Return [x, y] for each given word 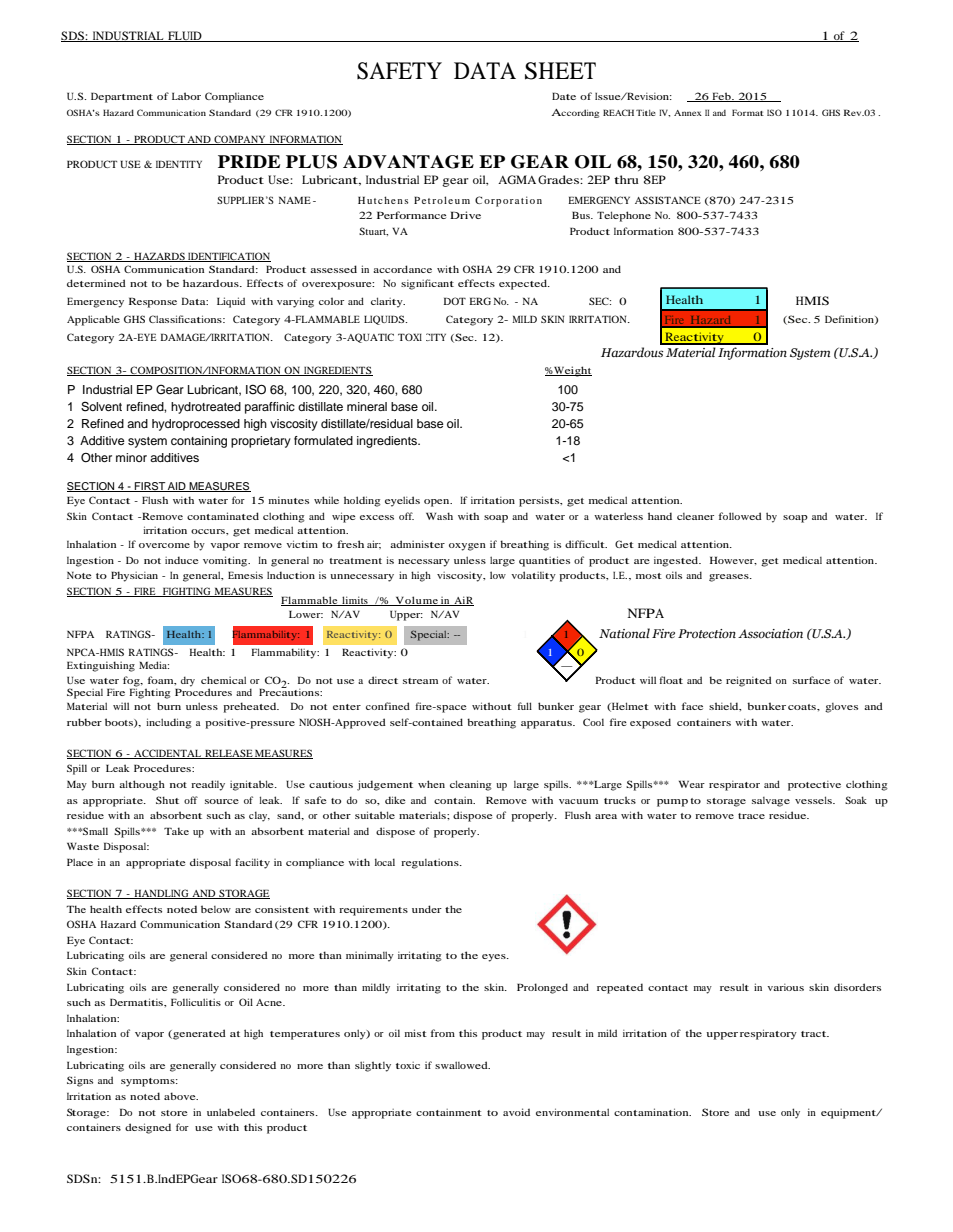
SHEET [560, 71]
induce [181, 560]
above [181, 1096]
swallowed [462, 1065]
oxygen [467, 547]
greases [730, 578]
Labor [186, 96]
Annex [688, 113]
